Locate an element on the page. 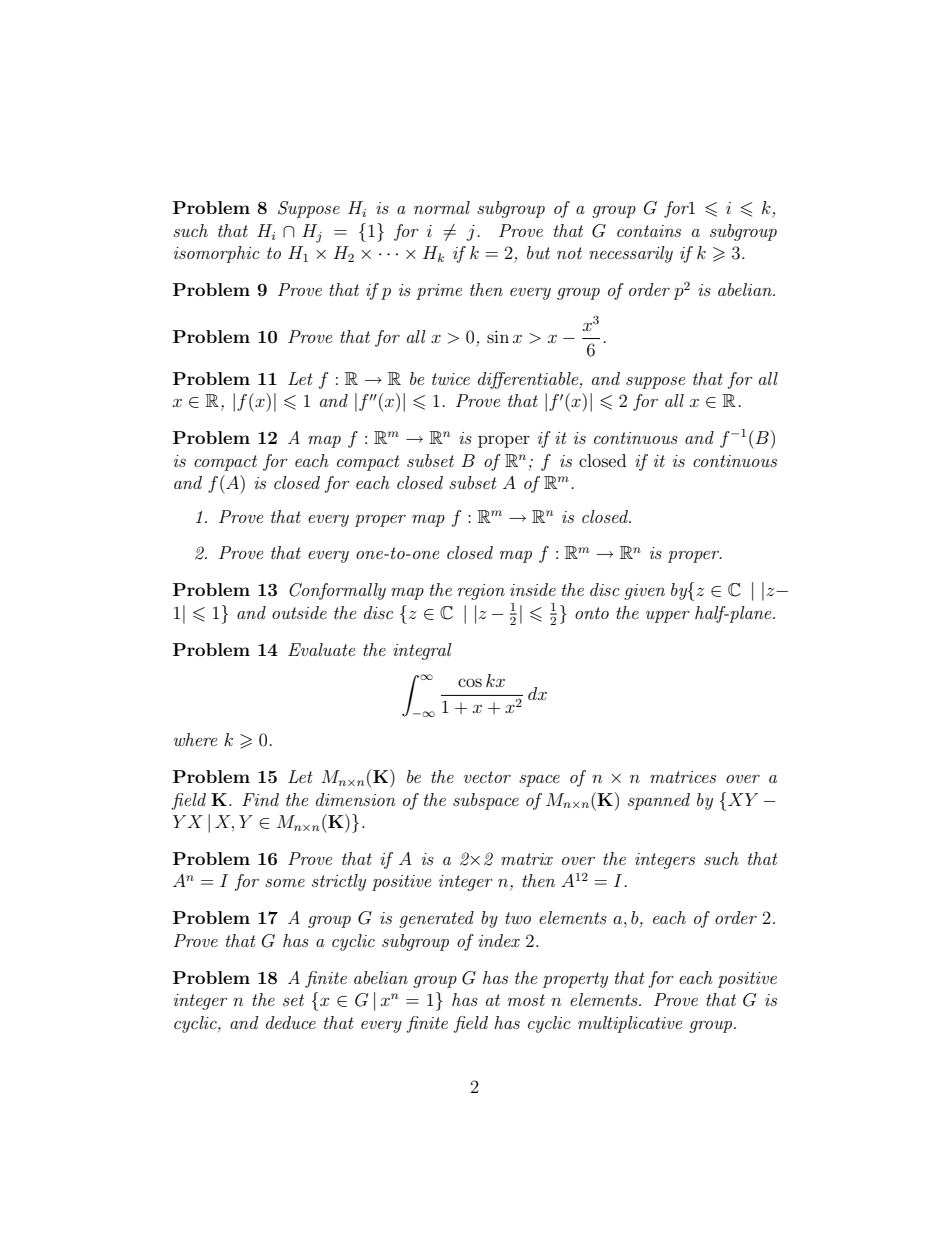  region is located at coordinates (481, 592).
